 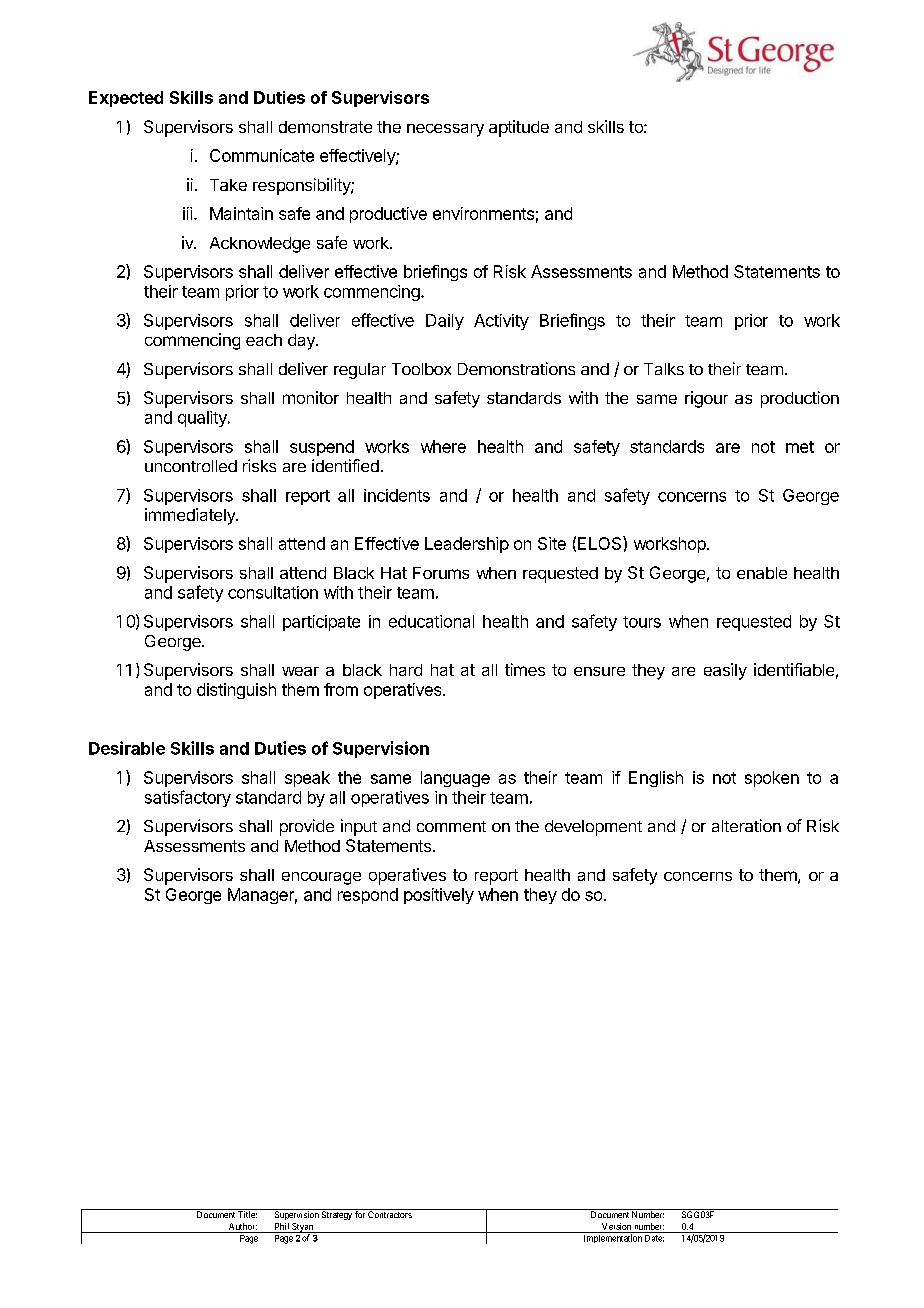 I want to click on Toolbox, so click(x=421, y=369).
